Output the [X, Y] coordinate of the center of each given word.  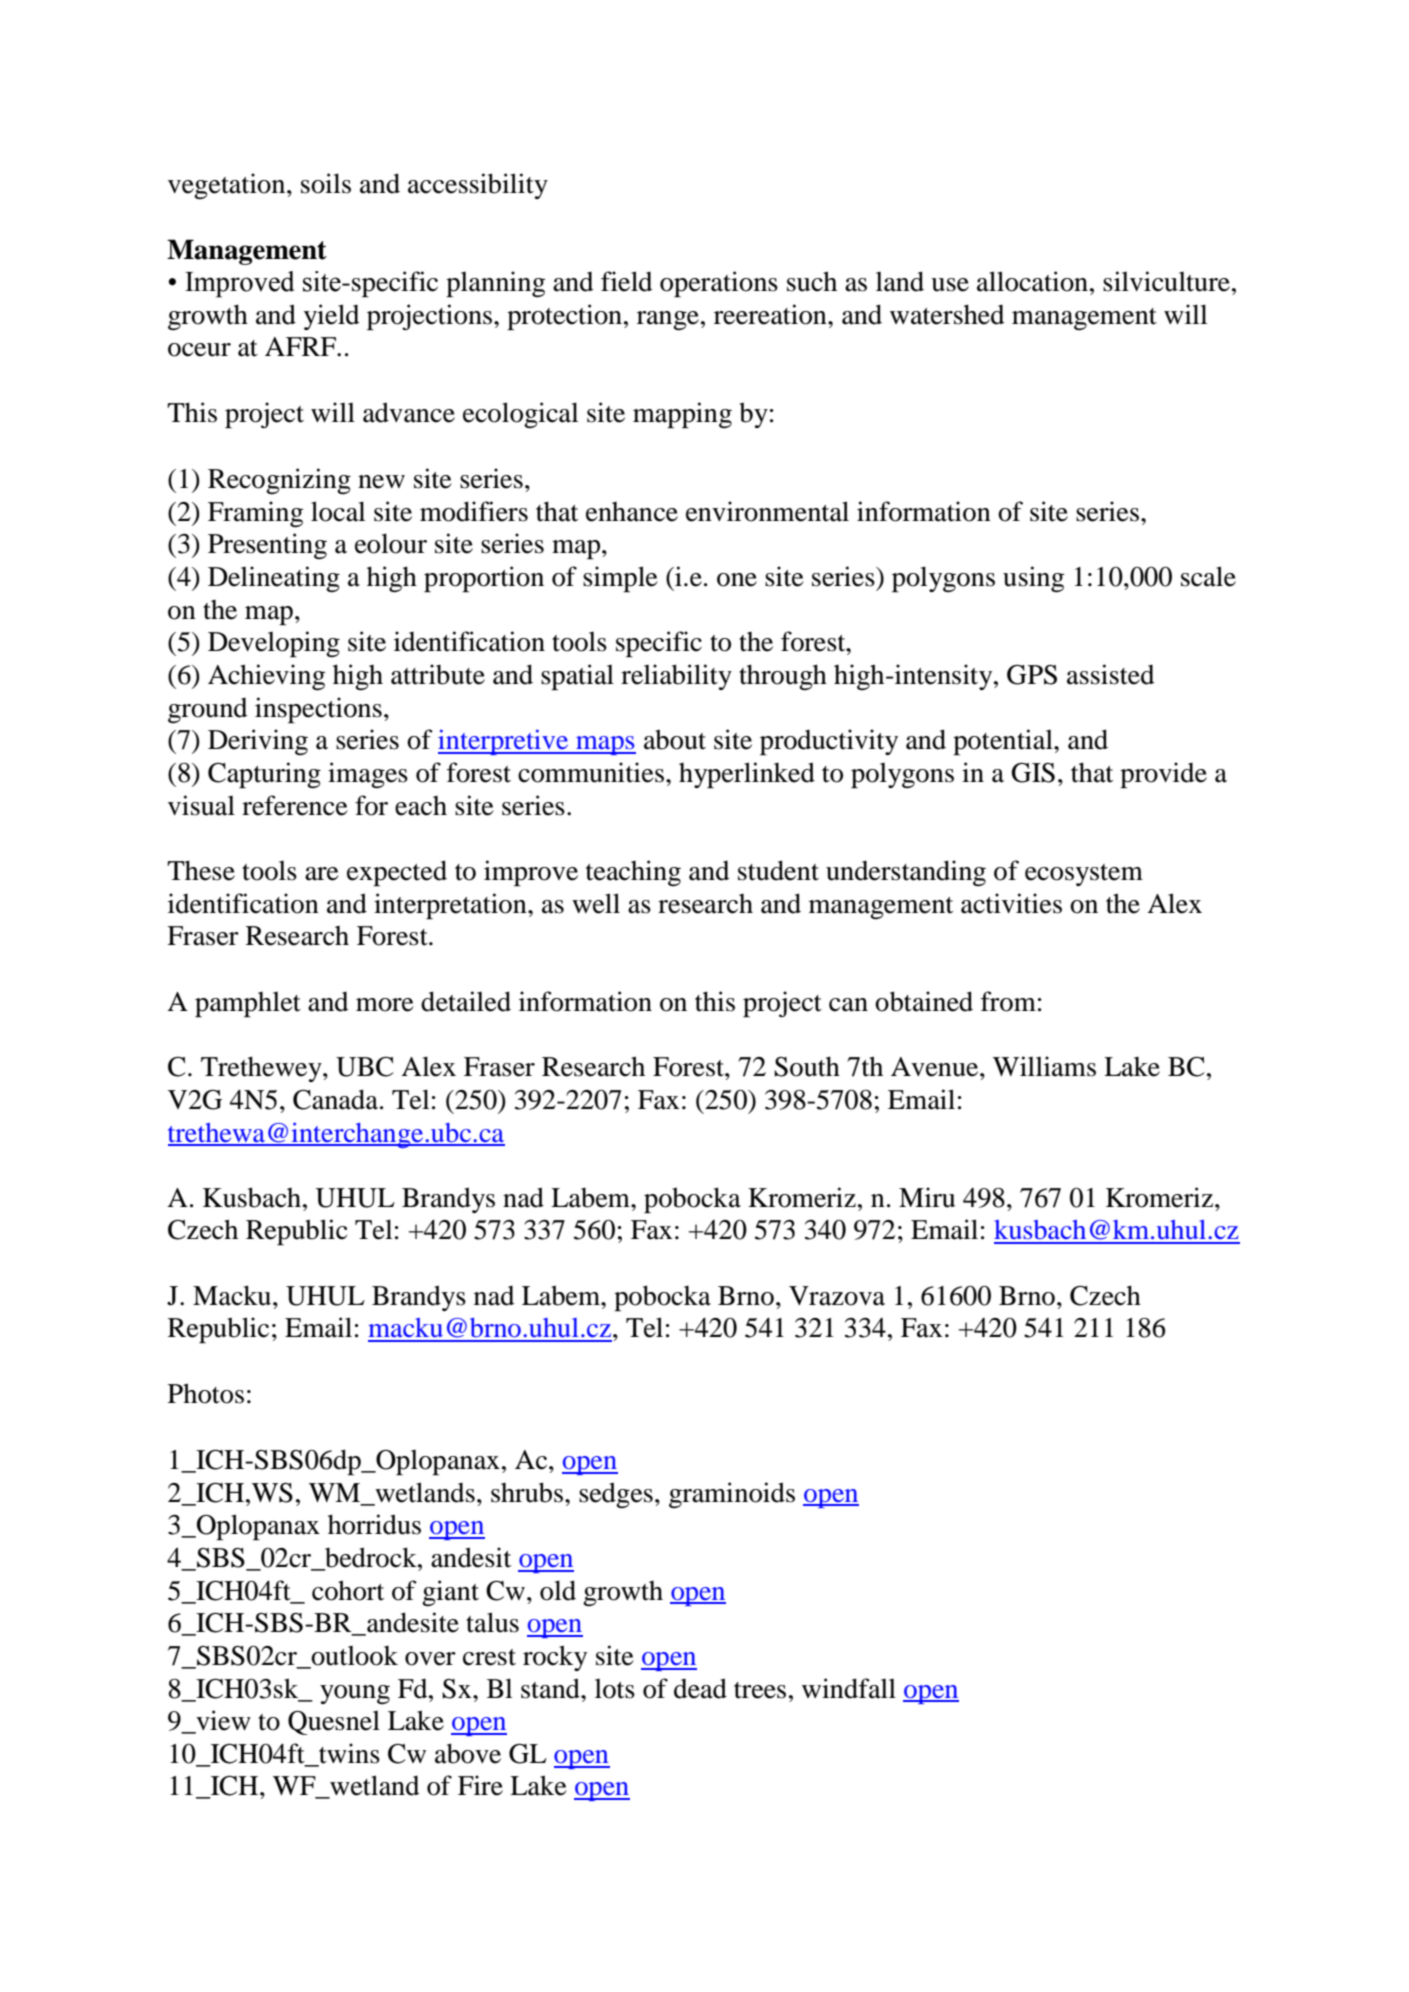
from [1008, 1001]
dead [700, 1688]
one [737, 580]
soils [326, 183]
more [385, 1005]
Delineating [274, 579]
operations [719, 284]
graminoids [732, 1495]
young [355, 1694]
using [1033, 579]
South [807, 1066]
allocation [1032, 281]
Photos [206, 1393]
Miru [927, 1197]
